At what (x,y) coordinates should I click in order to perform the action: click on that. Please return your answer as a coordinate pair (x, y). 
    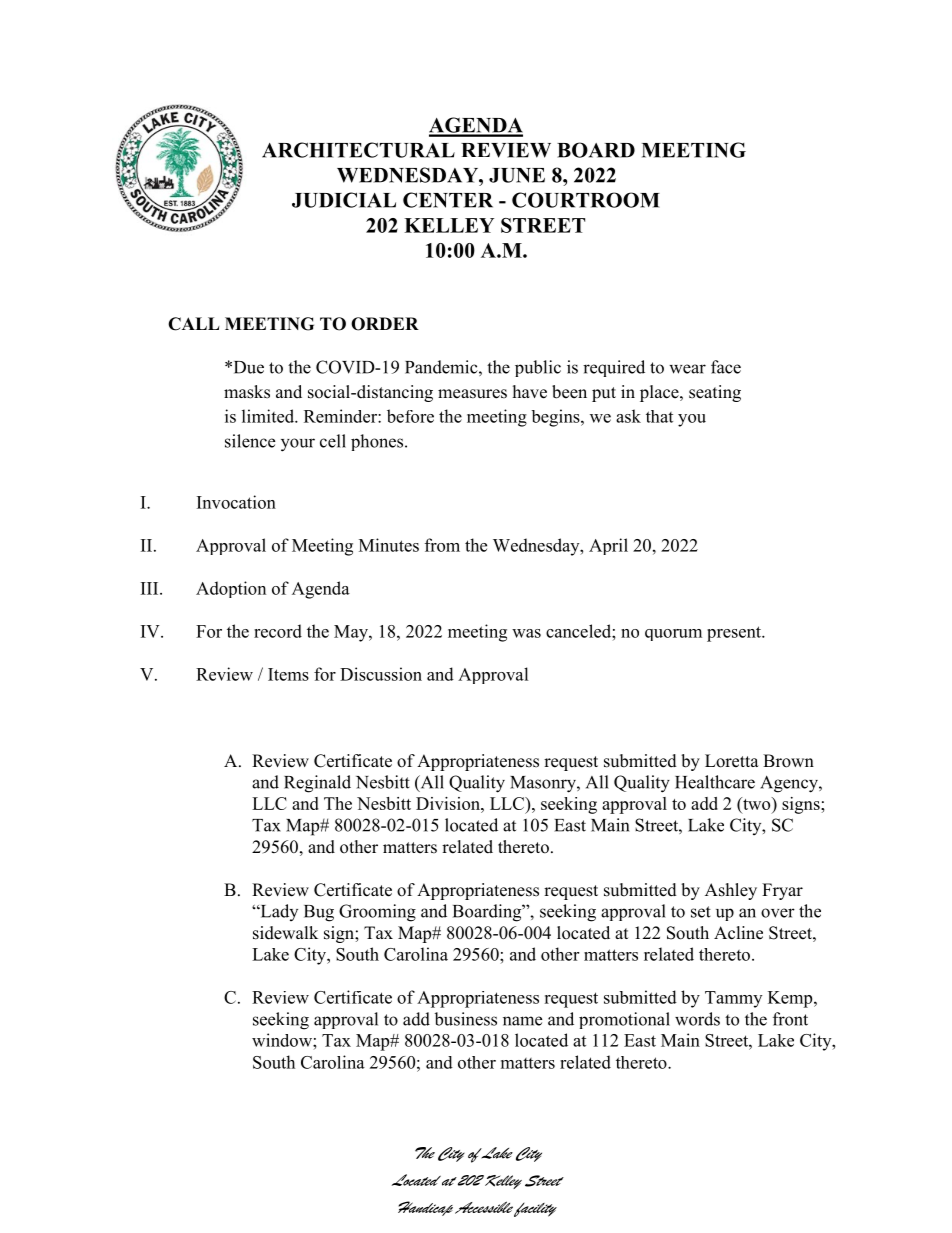
    Looking at the image, I should click on (659, 416).
